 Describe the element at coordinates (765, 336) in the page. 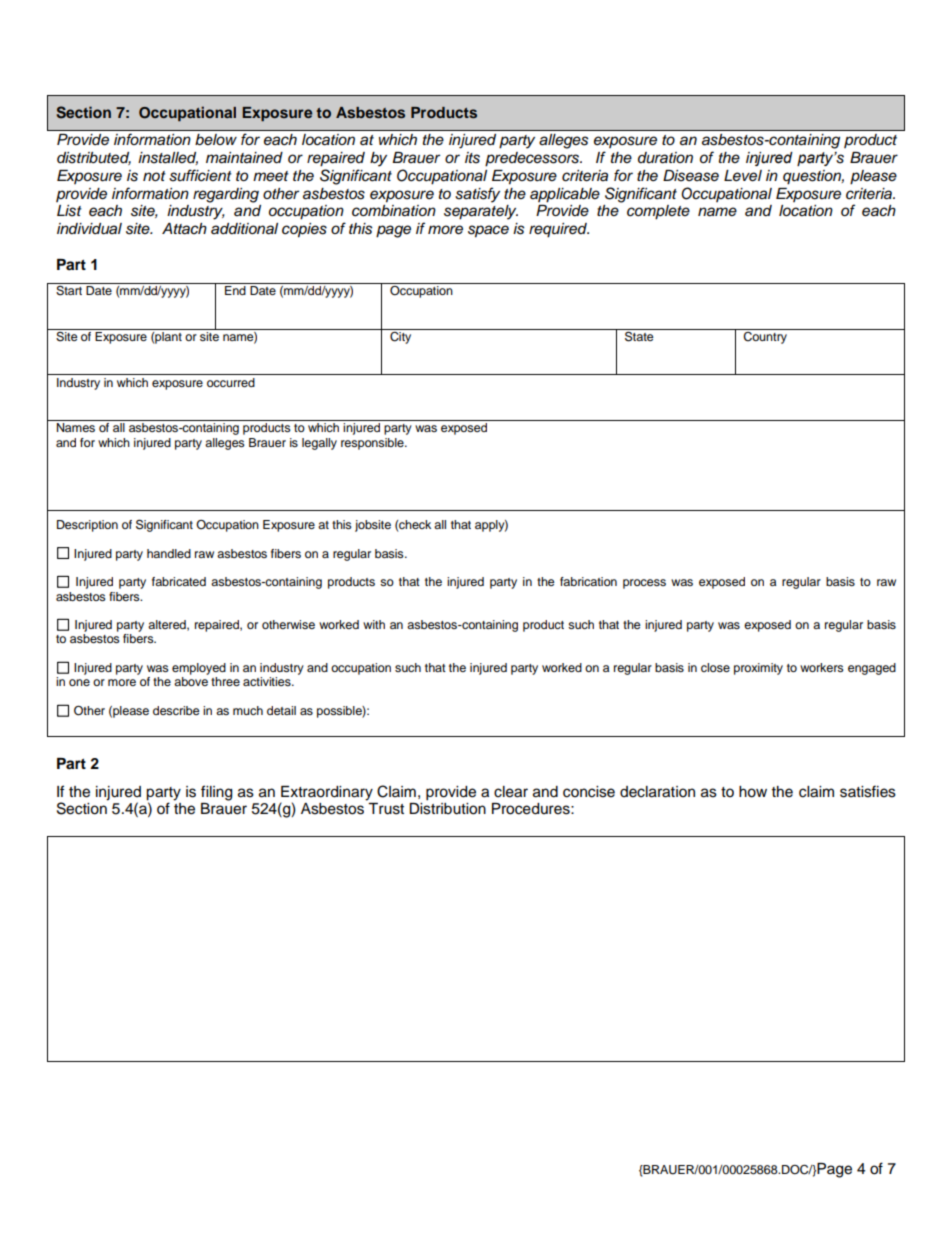

I see `Country` at that location.
